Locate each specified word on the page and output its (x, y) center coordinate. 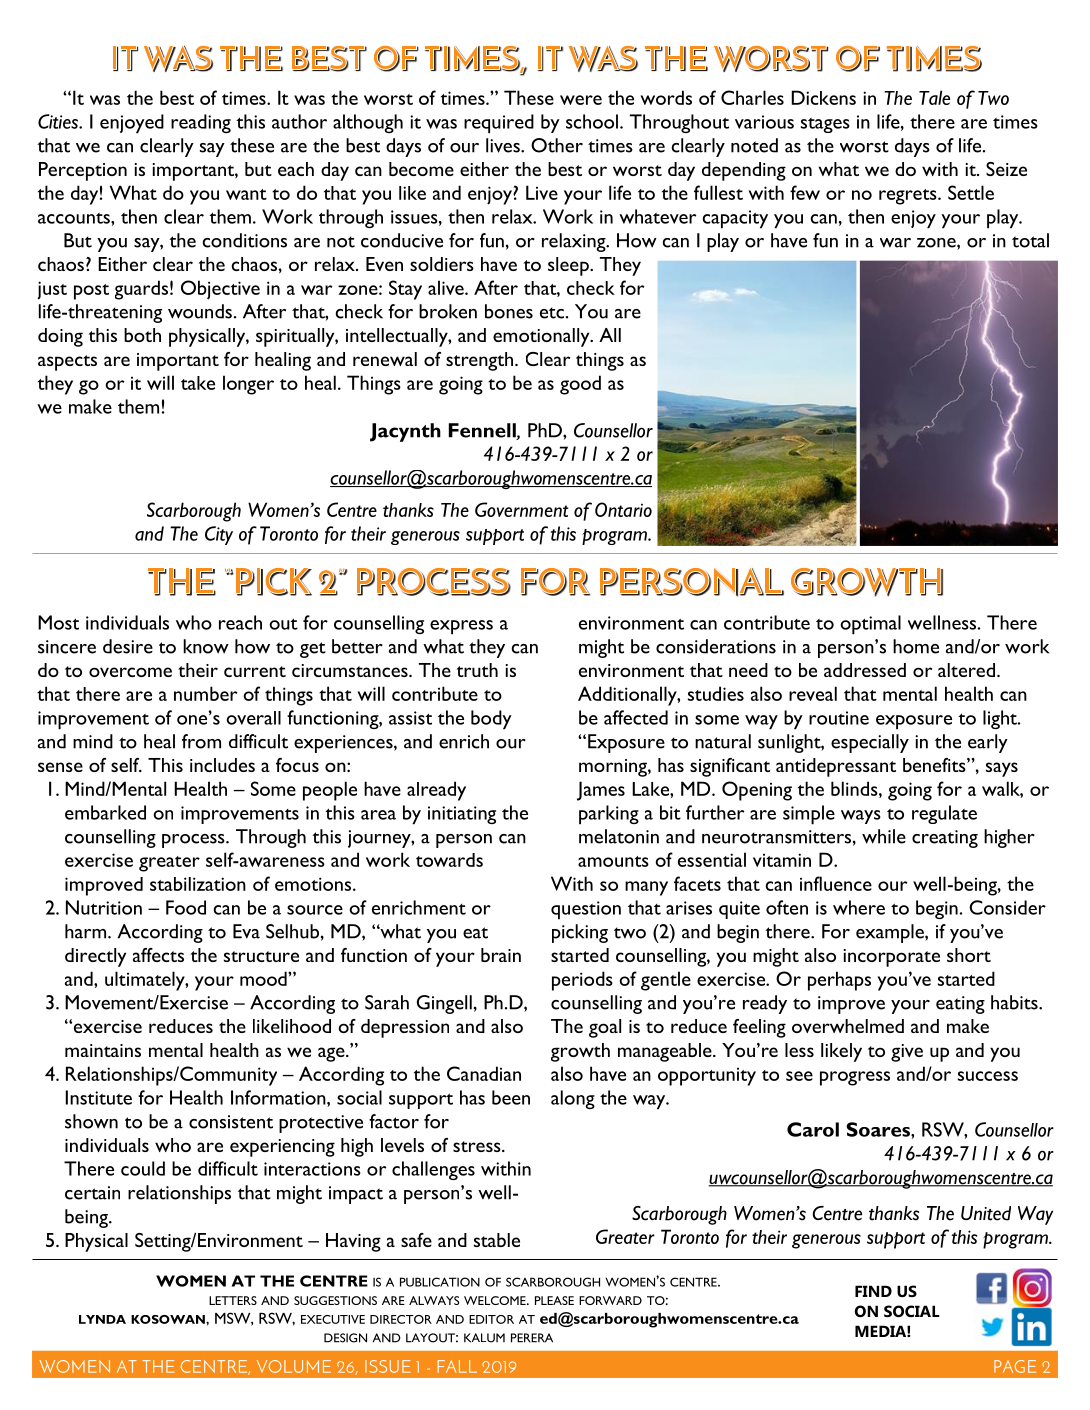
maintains (103, 1050)
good (580, 385)
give (907, 1053)
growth (580, 1052)
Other (557, 145)
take (198, 383)
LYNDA (102, 1319)
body (491, 720)
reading (201, 123)
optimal (870, 625)
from (201, 741)
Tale (934, 97)
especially (870, 743)
